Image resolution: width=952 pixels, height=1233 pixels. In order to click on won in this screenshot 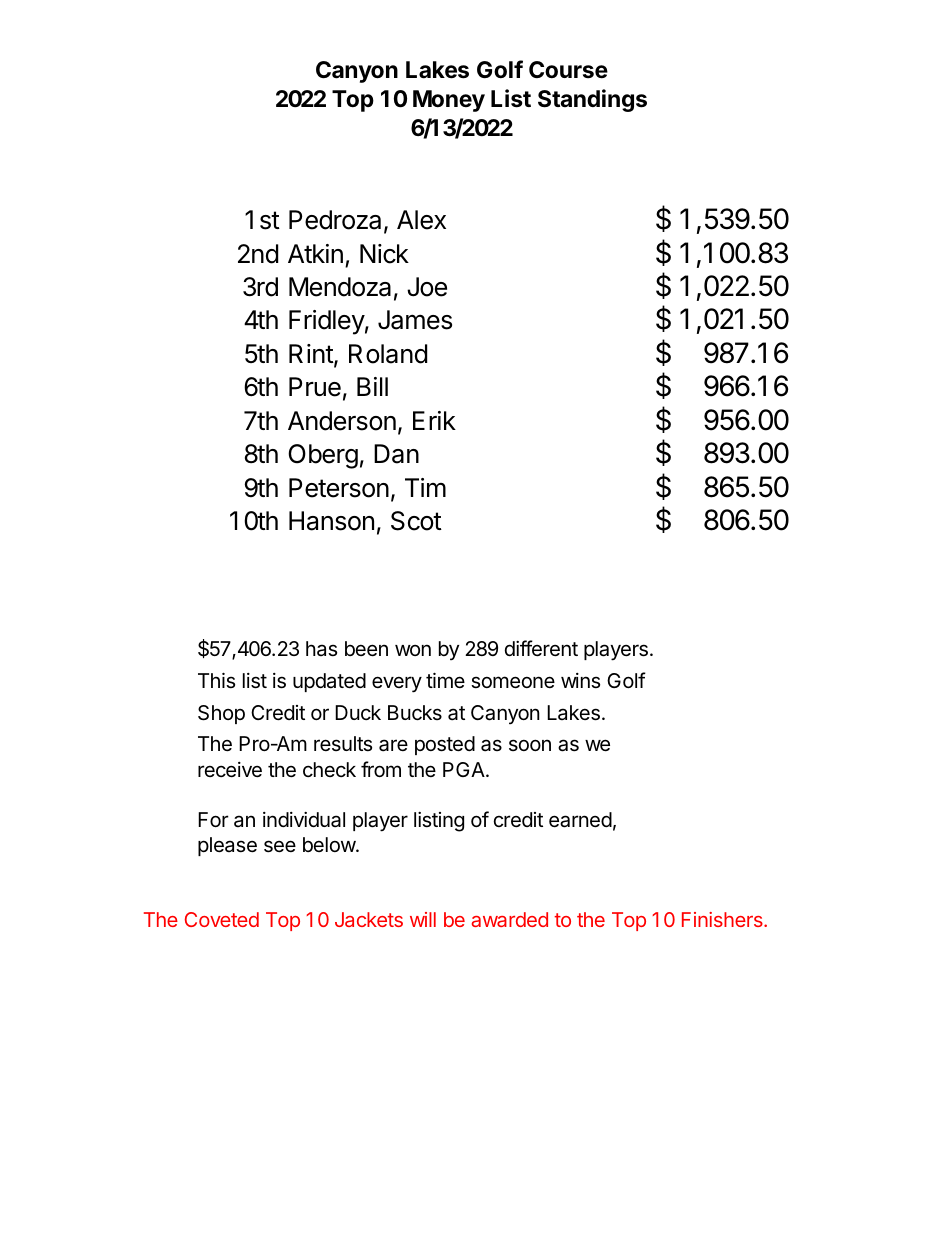, I will do `click(413, 650)`.
